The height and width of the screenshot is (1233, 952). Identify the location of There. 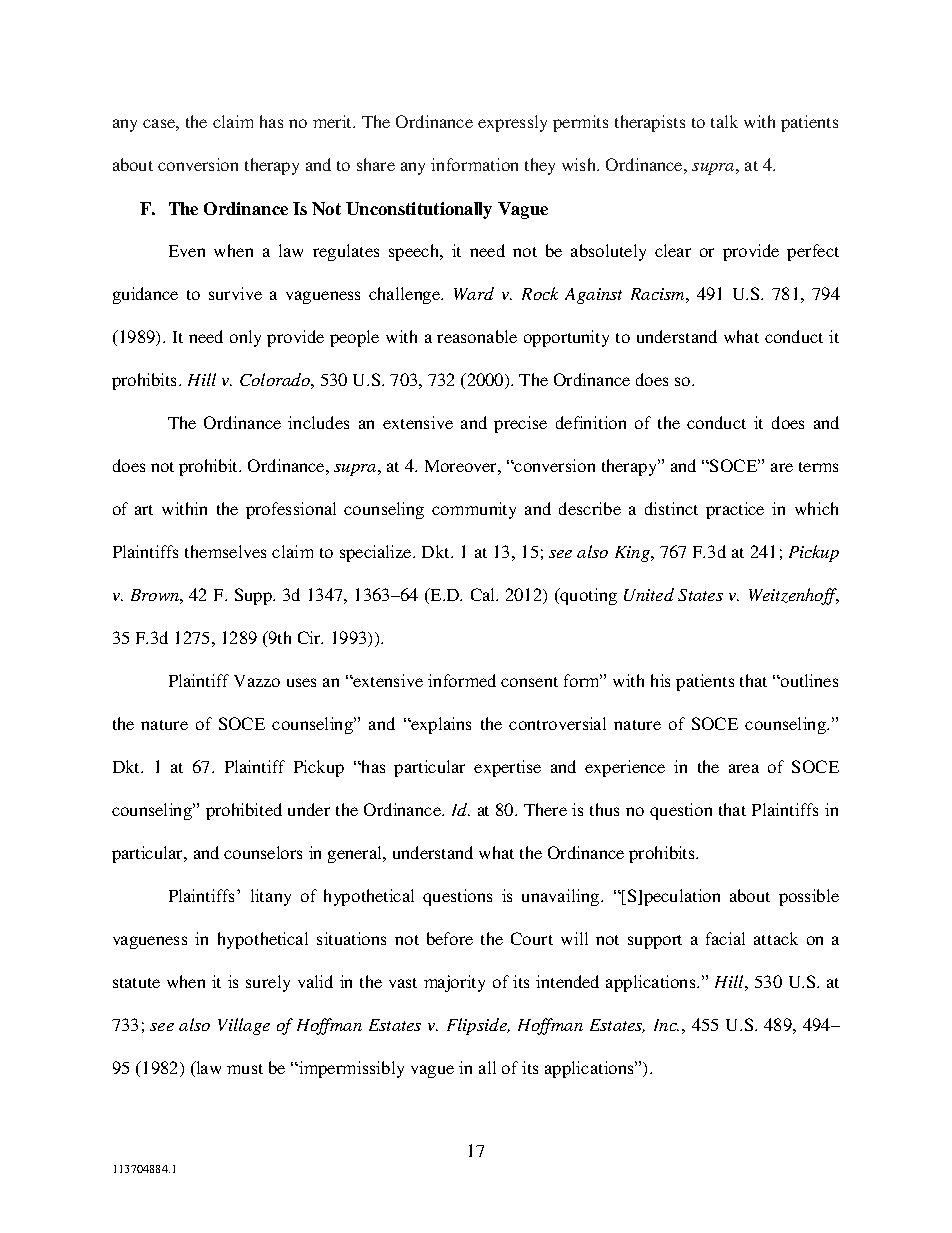
(545, 809).
